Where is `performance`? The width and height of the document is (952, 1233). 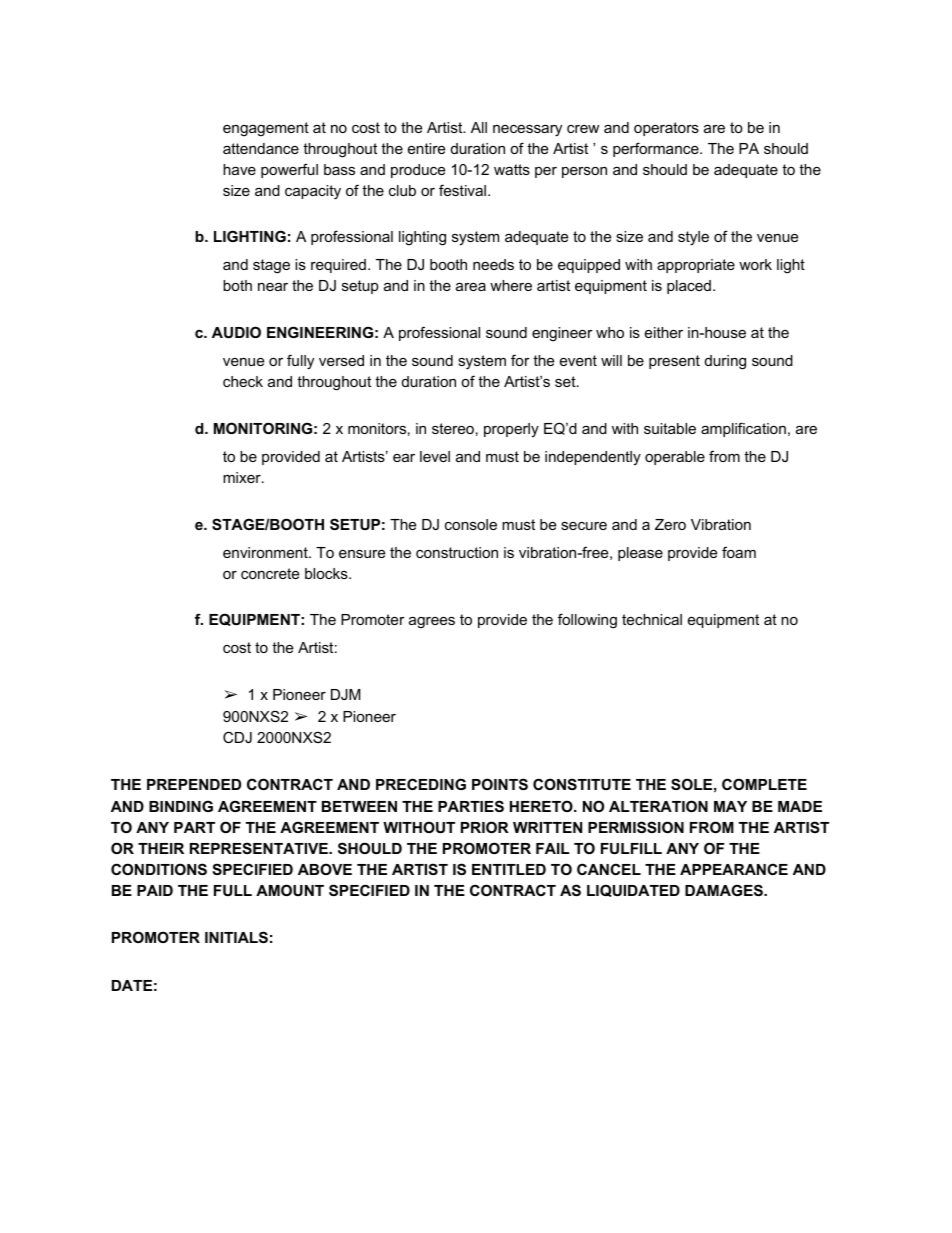 performance is located at coordinates (657, 149).
